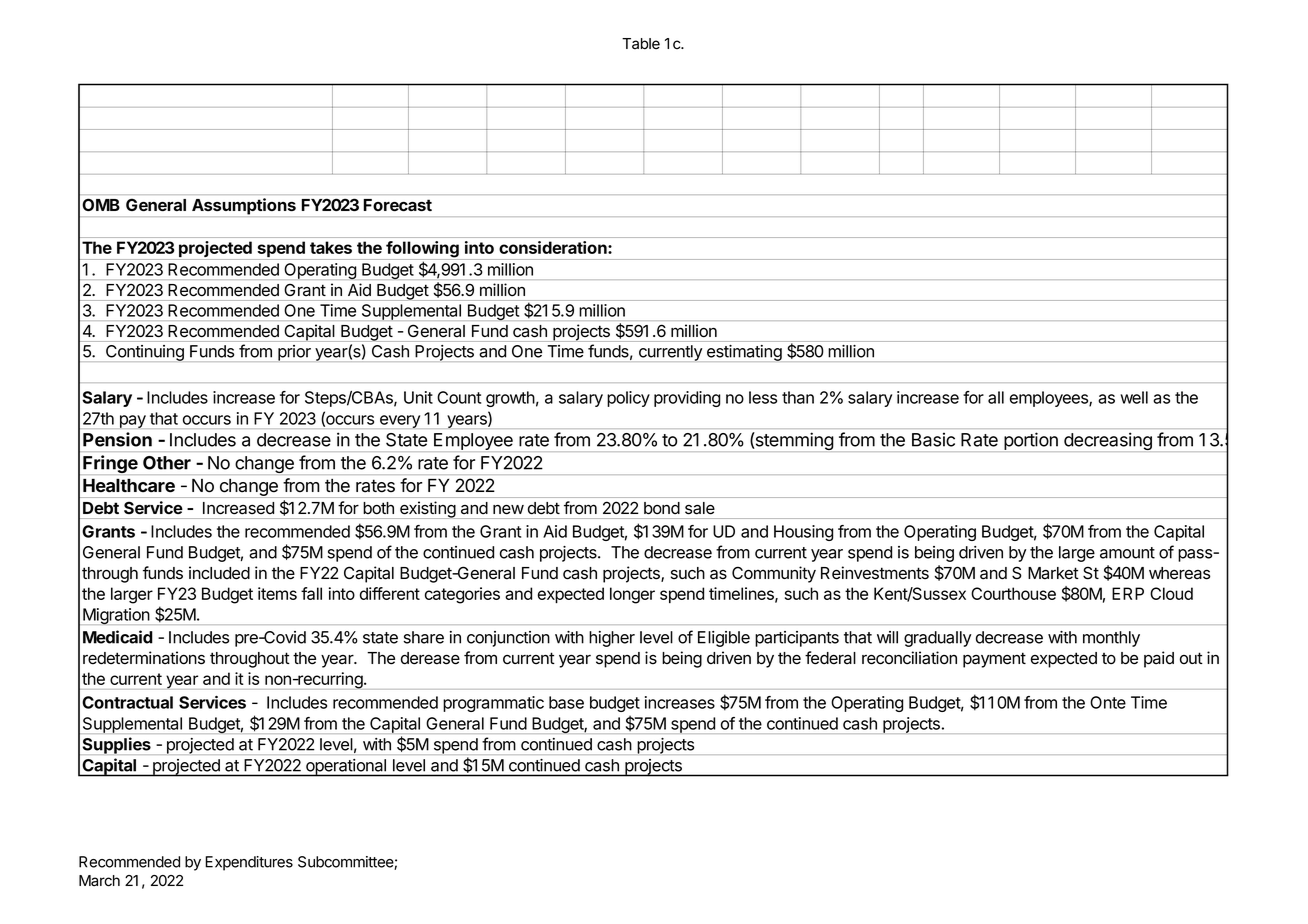  I want to click on consideration, so click(554, 247).
